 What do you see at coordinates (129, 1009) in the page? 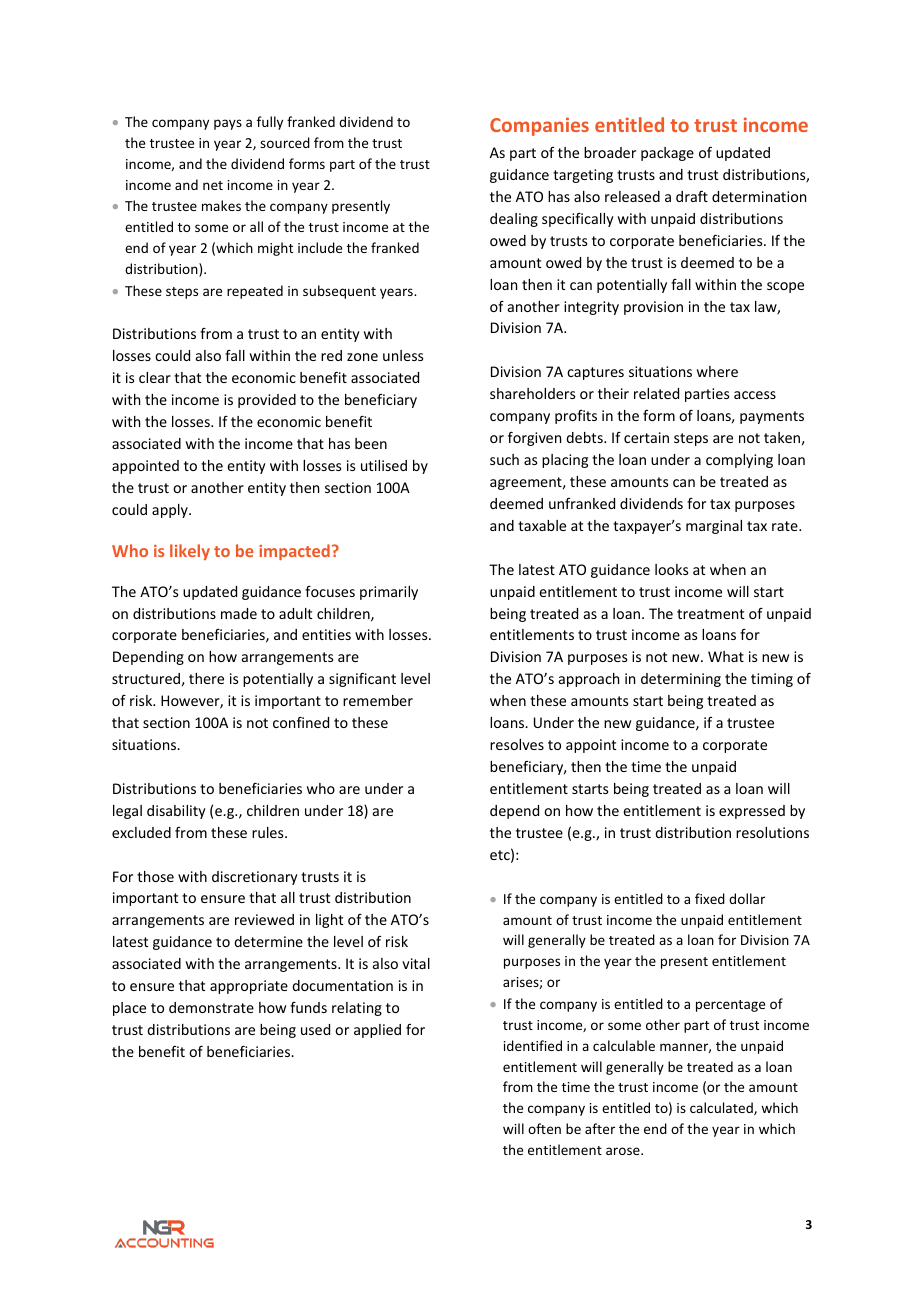
I see `place` at bounding box center [129, 1009].
